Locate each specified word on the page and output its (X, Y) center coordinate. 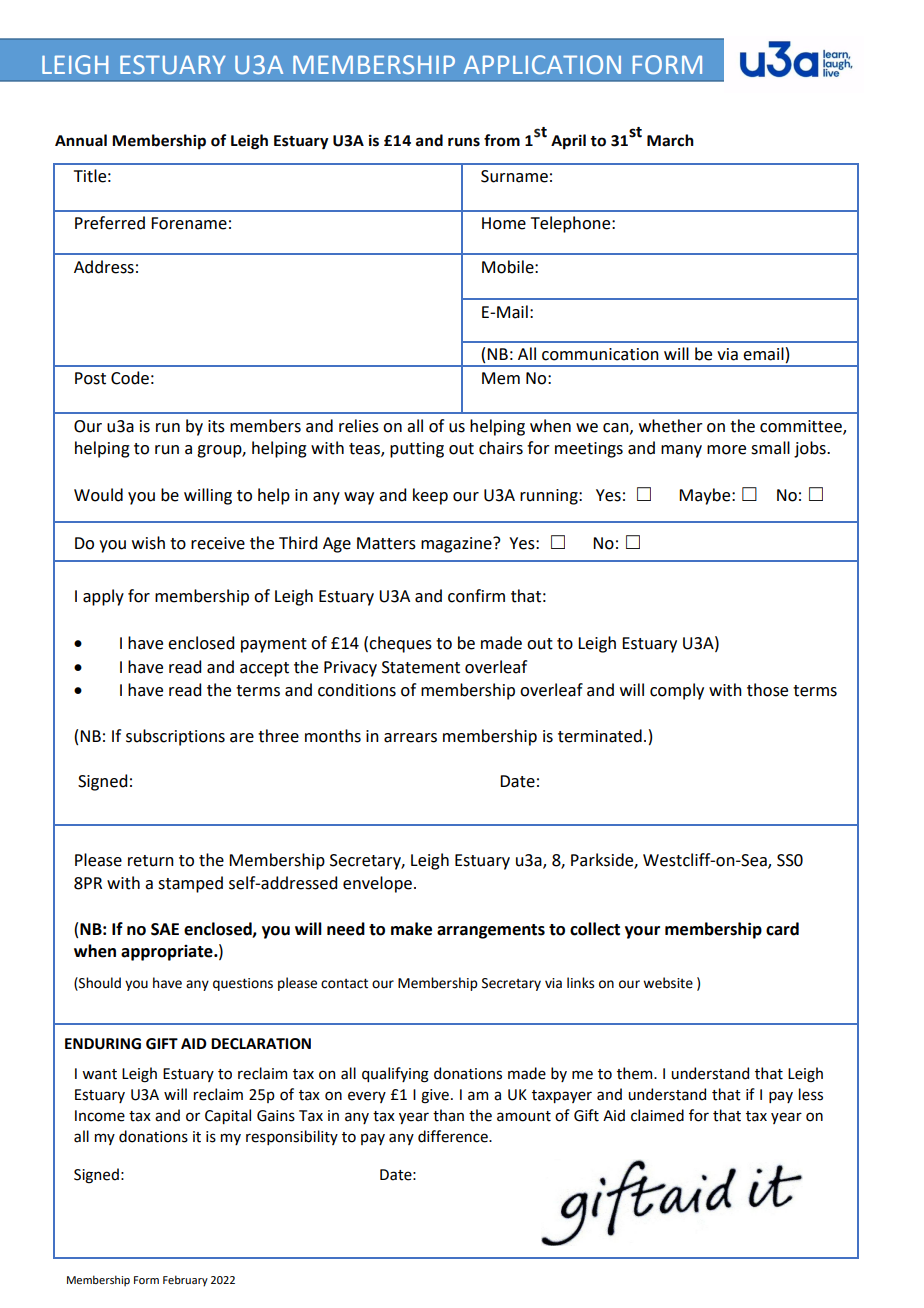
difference (454, 1136)
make (411, 929)
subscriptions (175, 737)
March (670, 140)
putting (417, 450)
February (185, 1281)
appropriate (168, 953)
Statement (421, 667)
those (767, 690)
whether (671, 426)
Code (130, 378)
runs (464, 142)
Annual (81, 140)
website (668, 983)
